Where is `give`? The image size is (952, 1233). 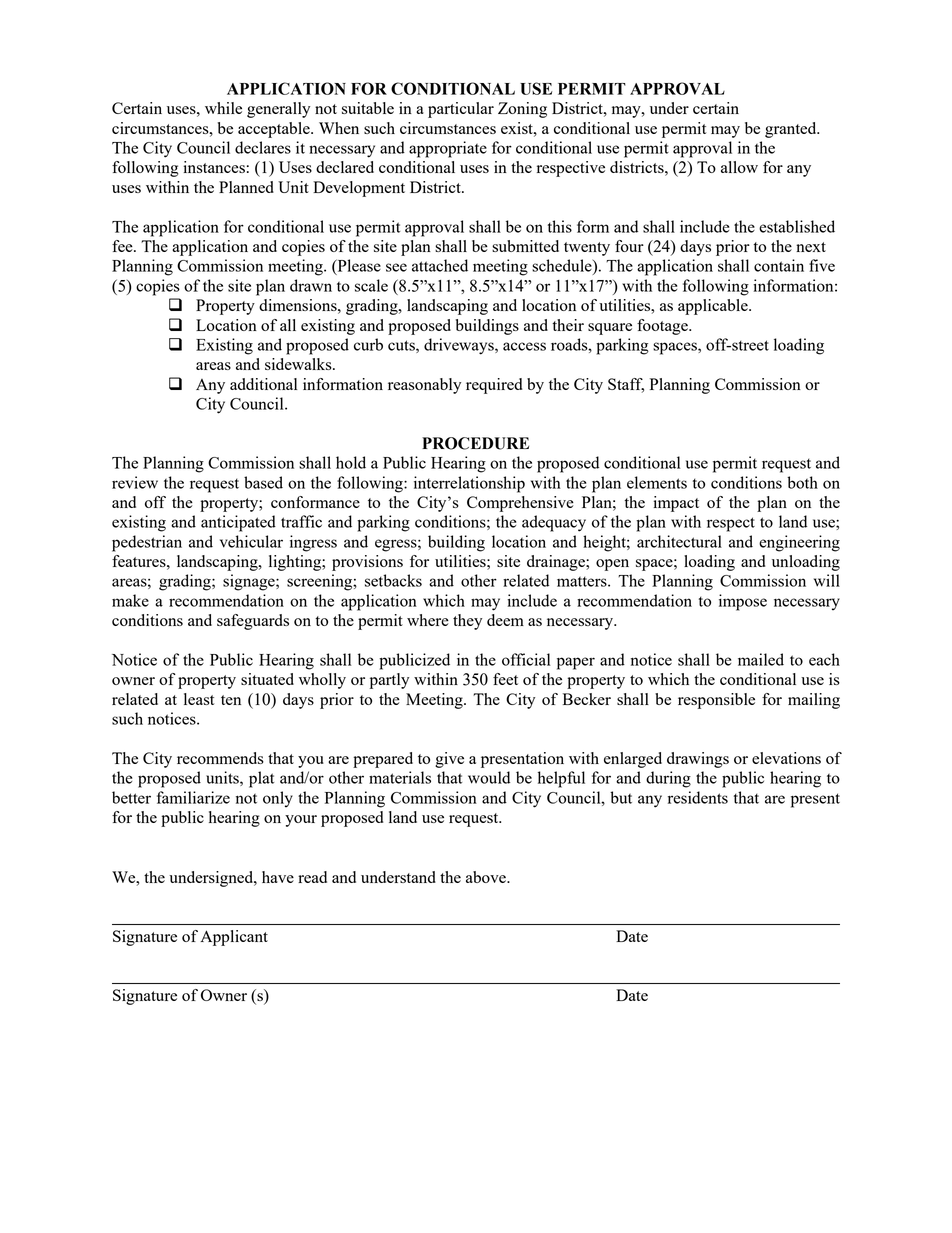
give is located at coordinates (449, 760).
